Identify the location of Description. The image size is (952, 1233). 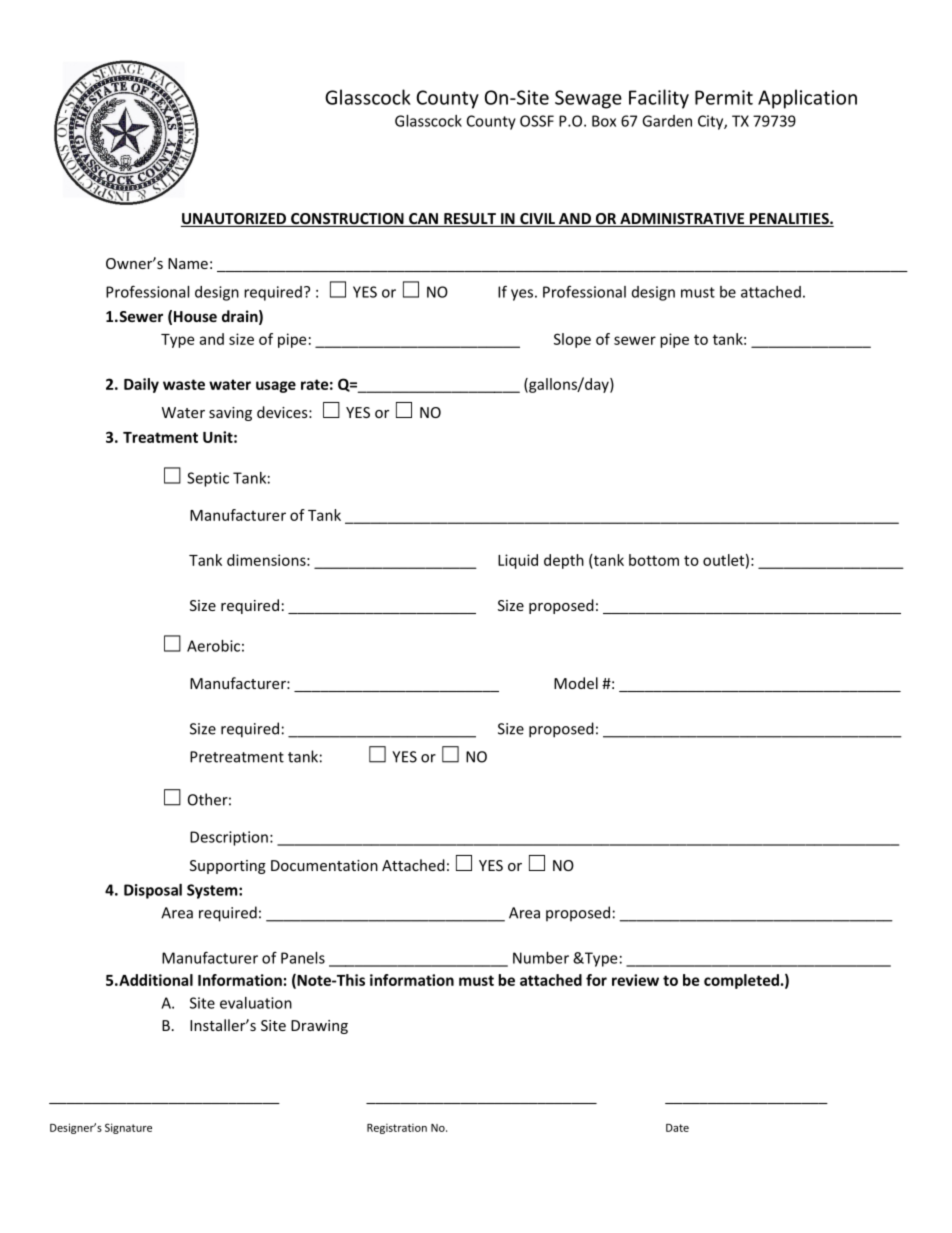
(229, 838).
